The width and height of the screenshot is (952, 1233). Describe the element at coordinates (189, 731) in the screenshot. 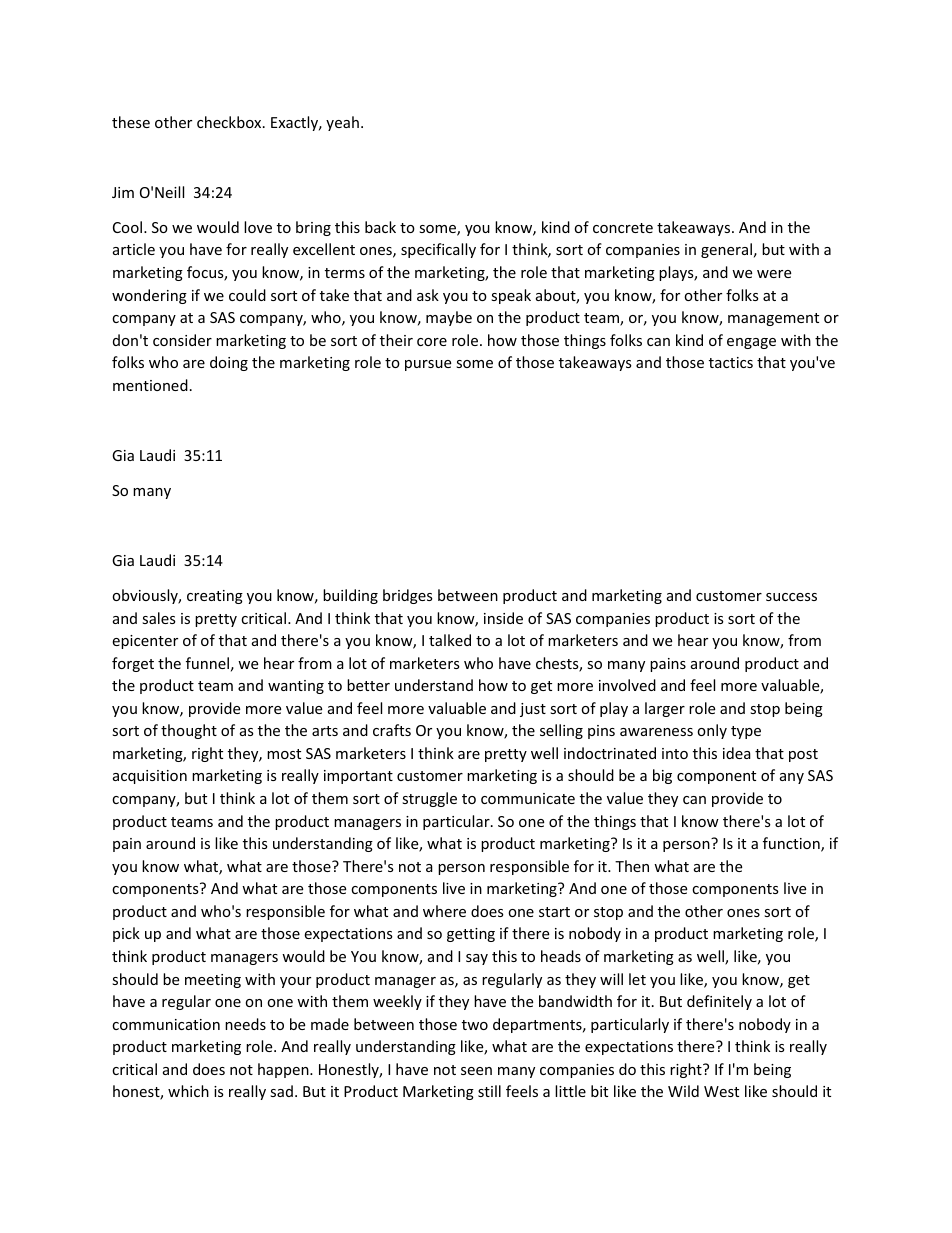

I see `thought` at that location.
